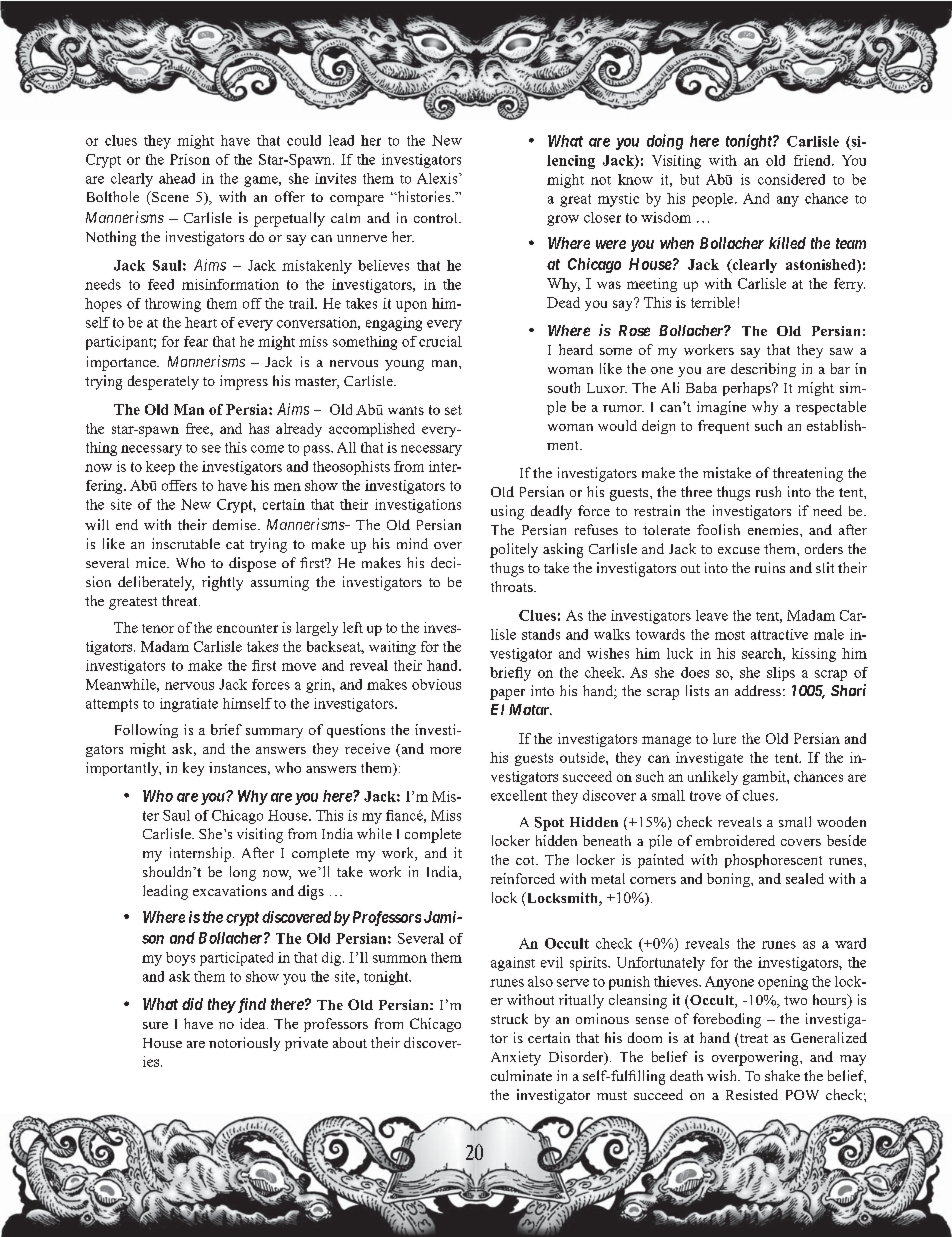 Image resolution: width=952 pixels, height=1237 pixels. Describe the element at coordinates (768, 491) in the screenshot. I see `rush` at that location.
